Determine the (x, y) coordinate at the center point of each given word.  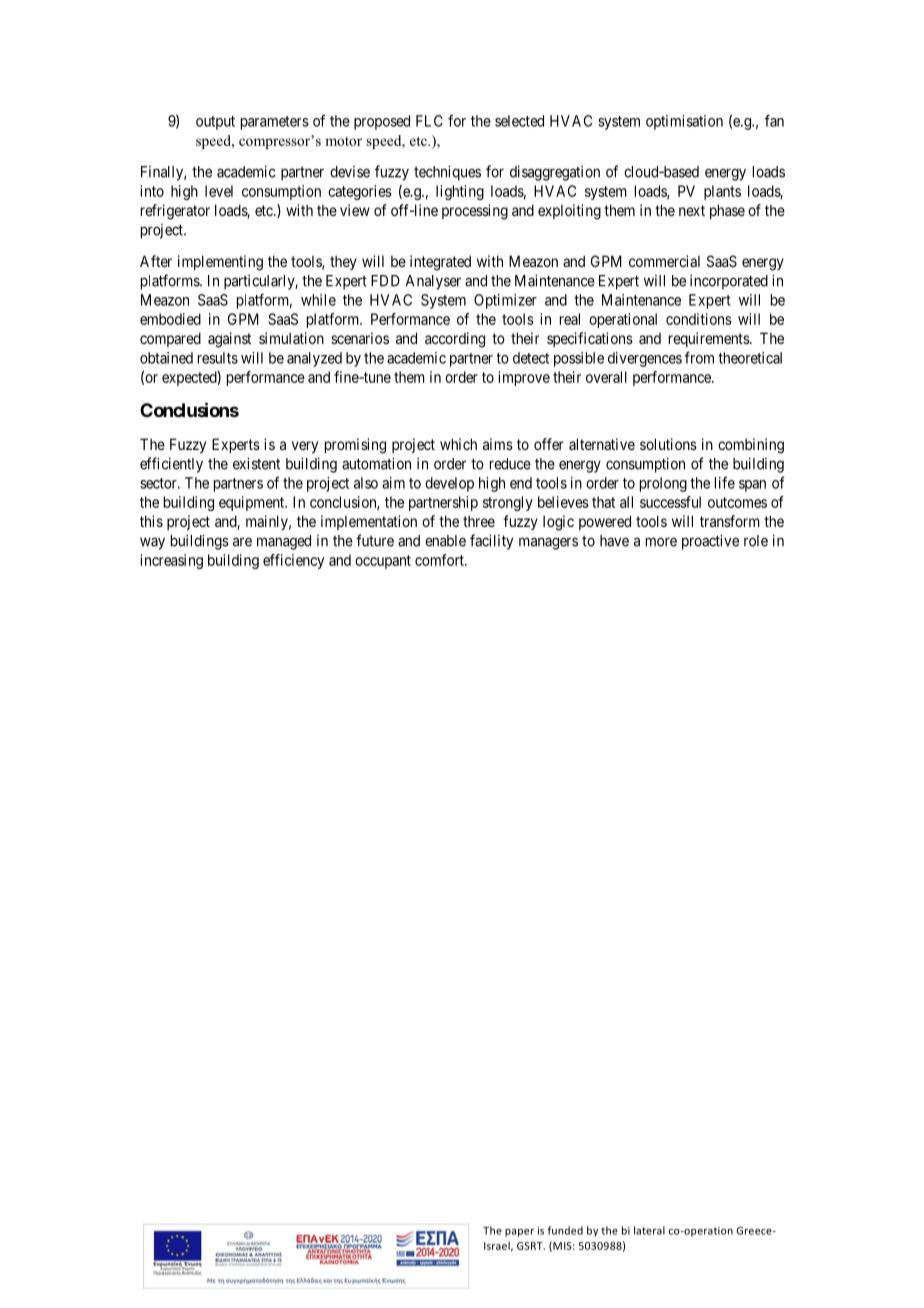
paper (519, 1233)
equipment (253, 503)
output (215, 123)
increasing (171, 561)
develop (449, 484)
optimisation (684, 122)
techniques (447, 173)
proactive (710, 542)
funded (565, 1230)
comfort (440, 560)
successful (670, 502)
